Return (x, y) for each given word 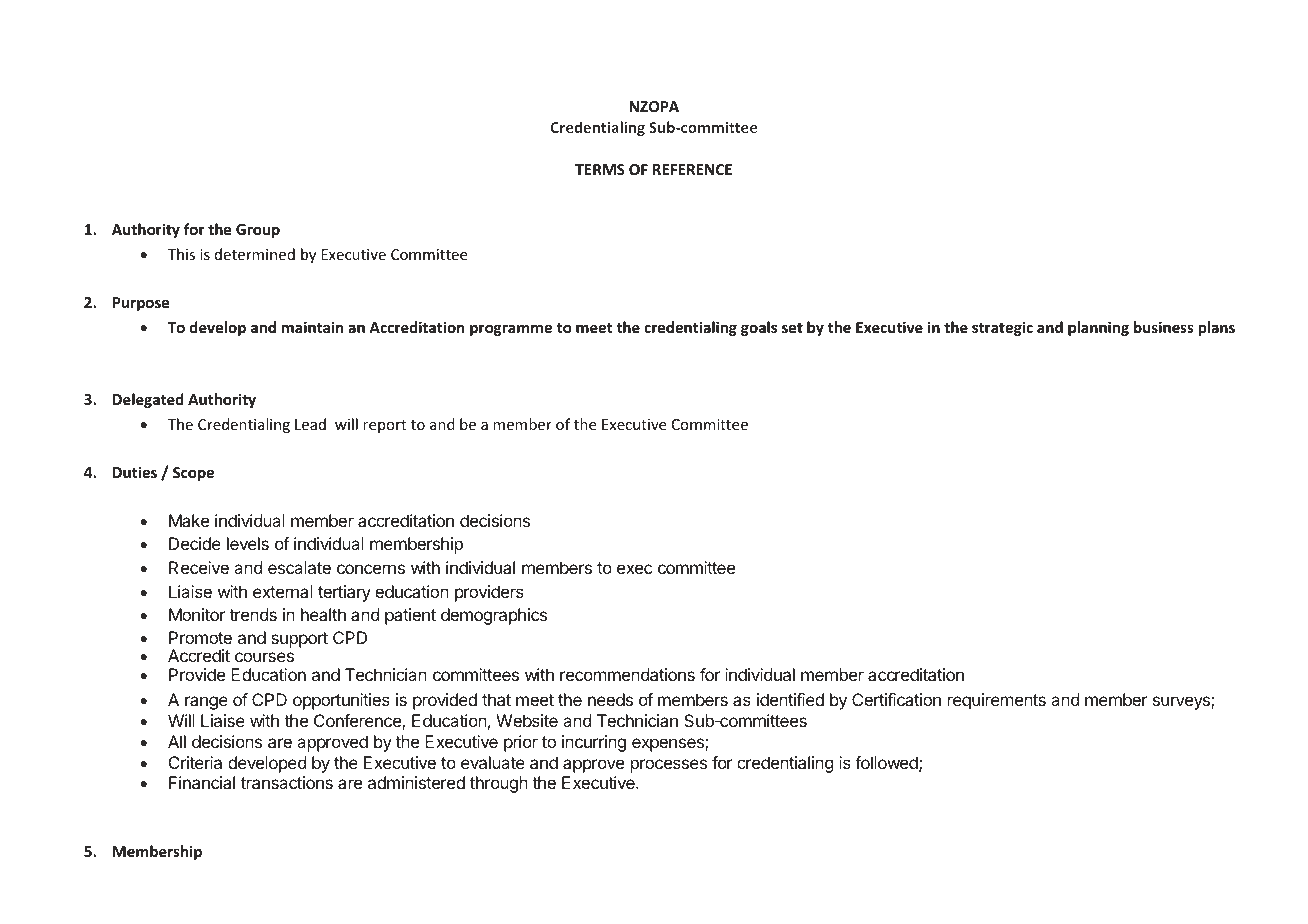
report (384, 426)
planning (1098, 328)
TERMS (600, 169)
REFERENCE (692, 169)
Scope (193, 474)
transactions (287, 782)
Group (258, 231)
